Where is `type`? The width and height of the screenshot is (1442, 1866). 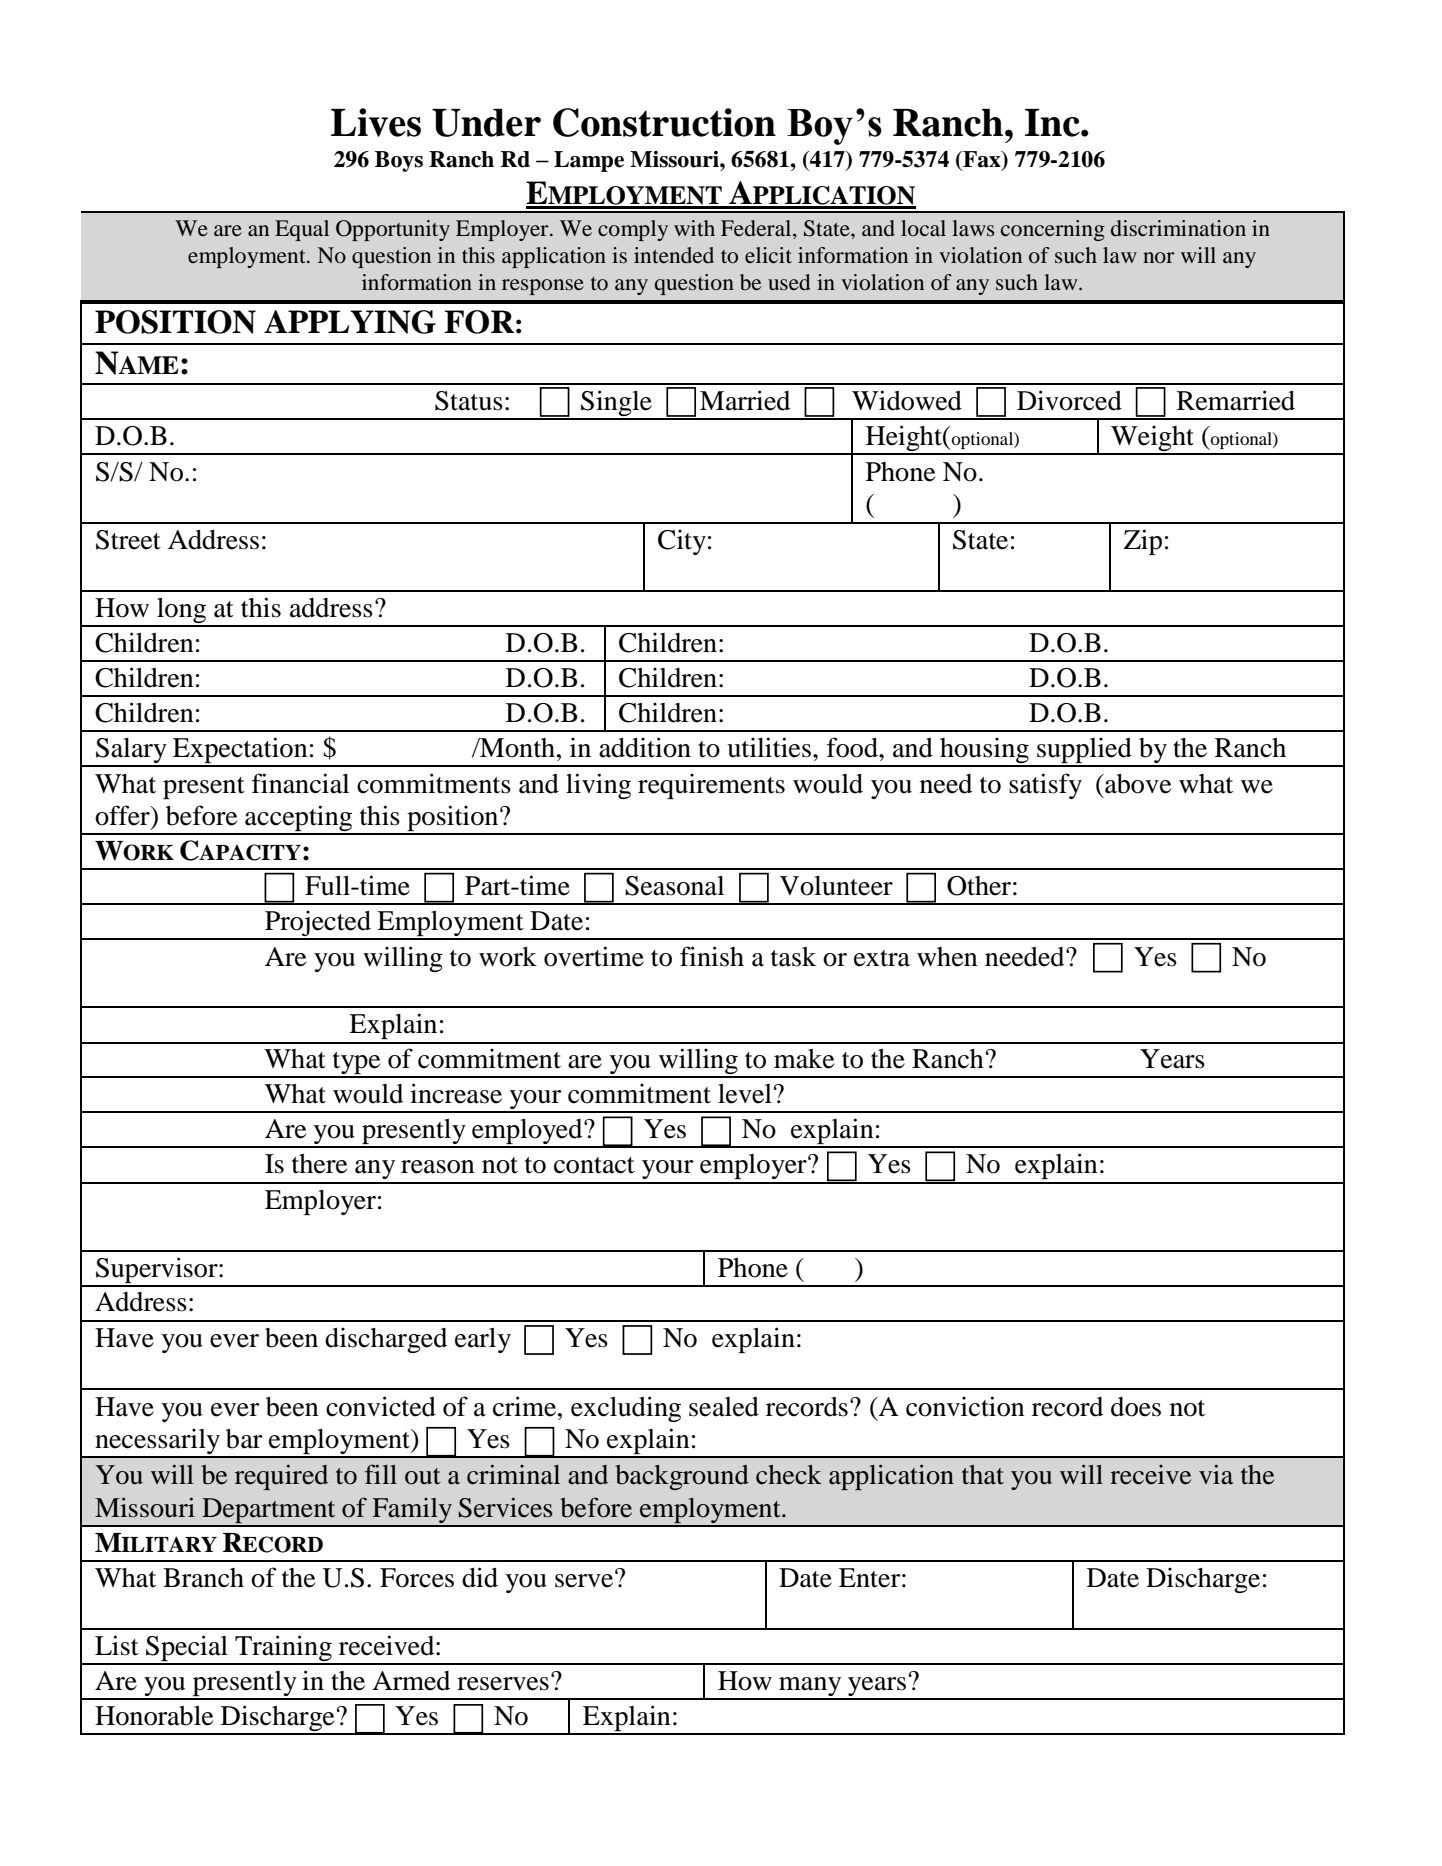 type is located at coordinates (356, 1064).
